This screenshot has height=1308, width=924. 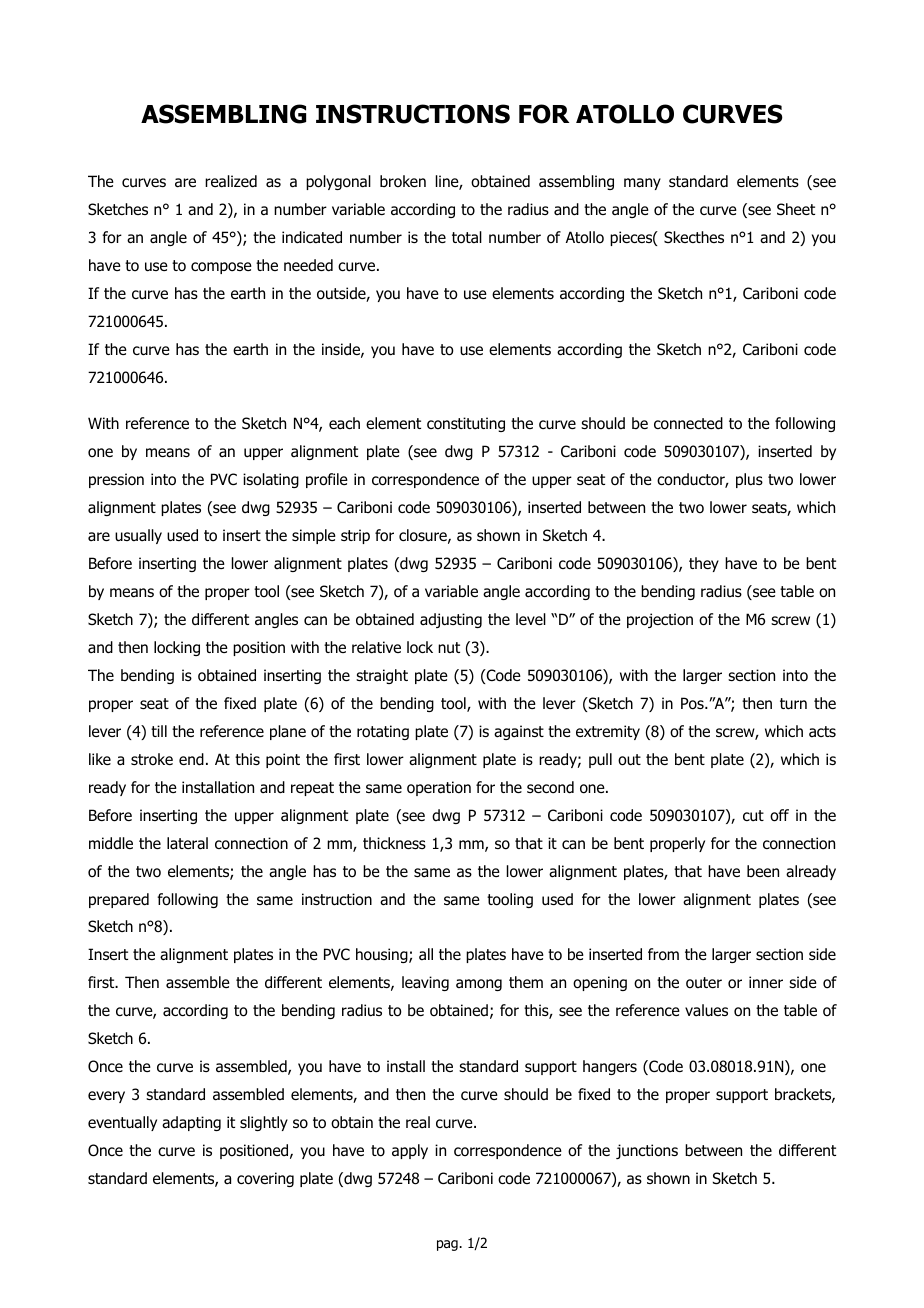 What do you see at coordinates (138, 536) in the screenshot?
I see `usually` at bounding box center [138, 536].
